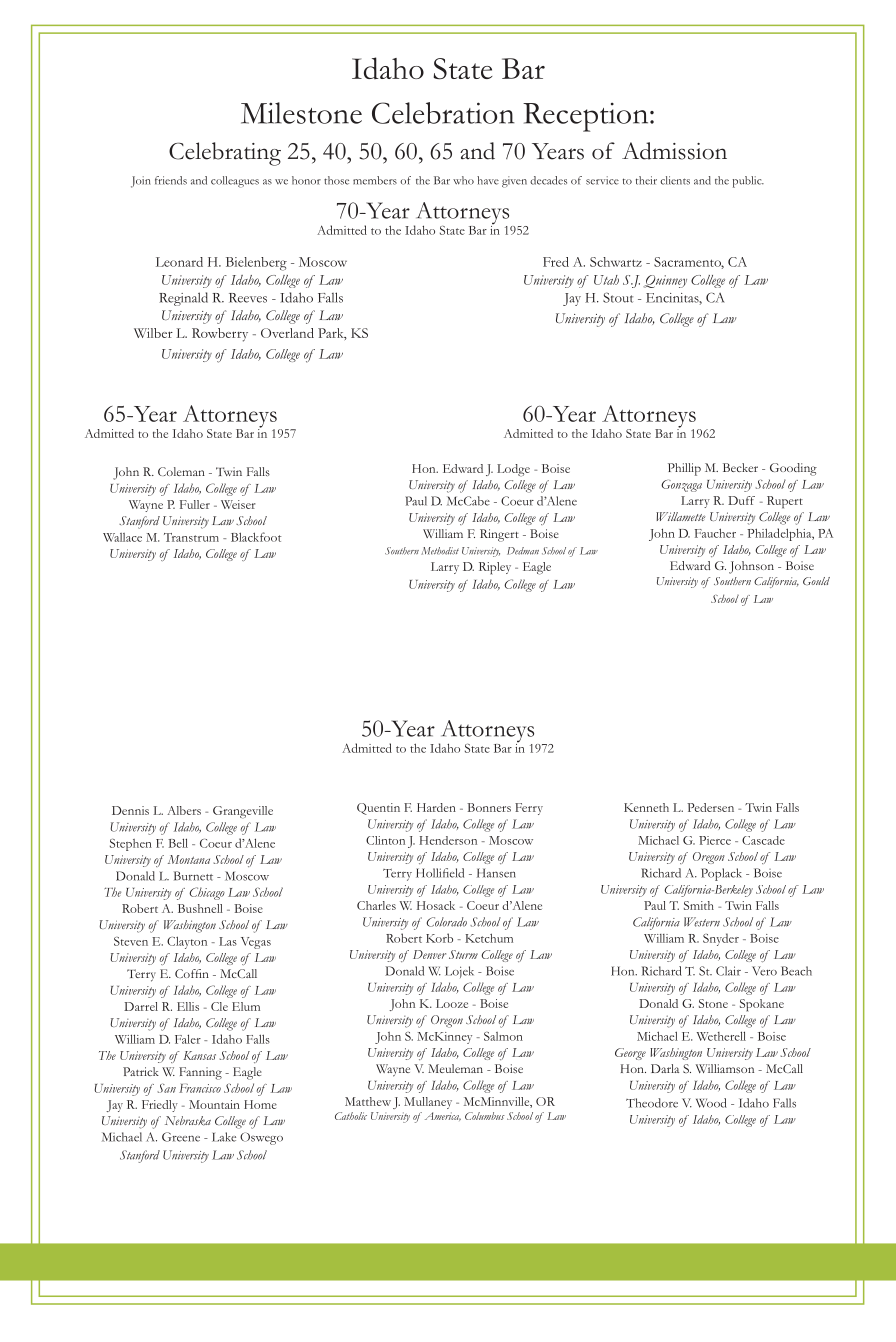  Describe the element at coordinates (443, 113) in the screenshot. I see `Celebration` at that location.
